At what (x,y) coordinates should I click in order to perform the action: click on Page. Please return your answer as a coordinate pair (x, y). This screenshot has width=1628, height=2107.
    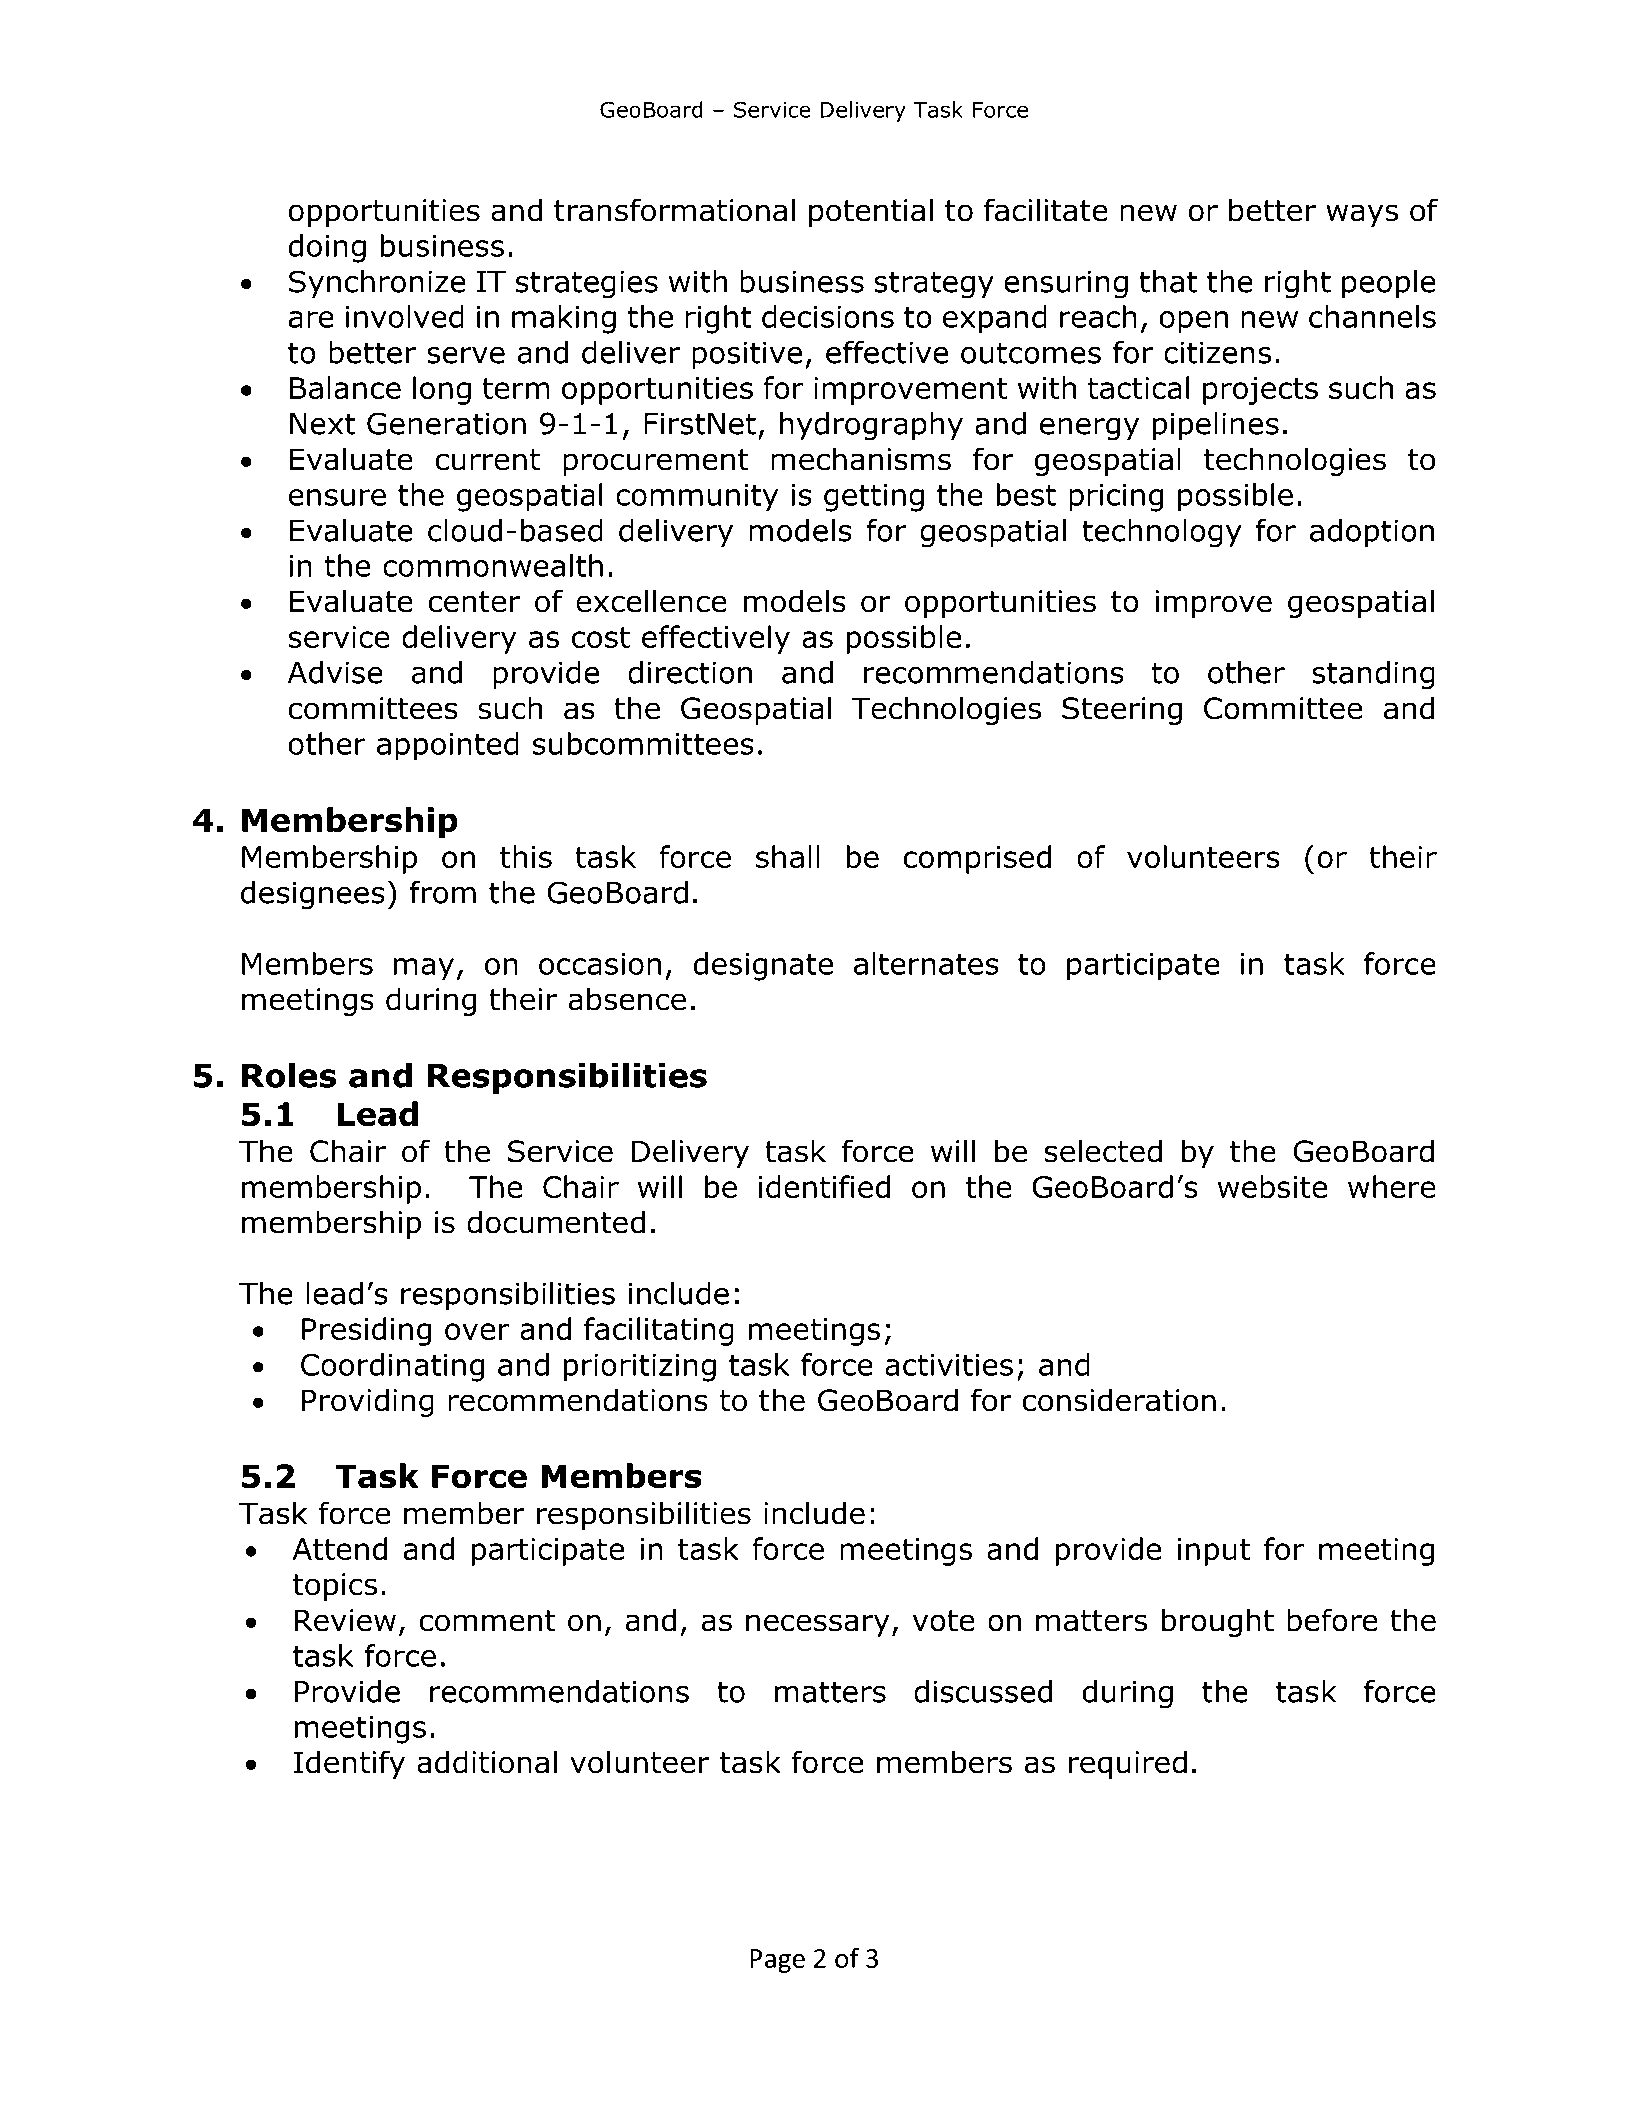
    Looking at the image, I should click on (777, 1961).
